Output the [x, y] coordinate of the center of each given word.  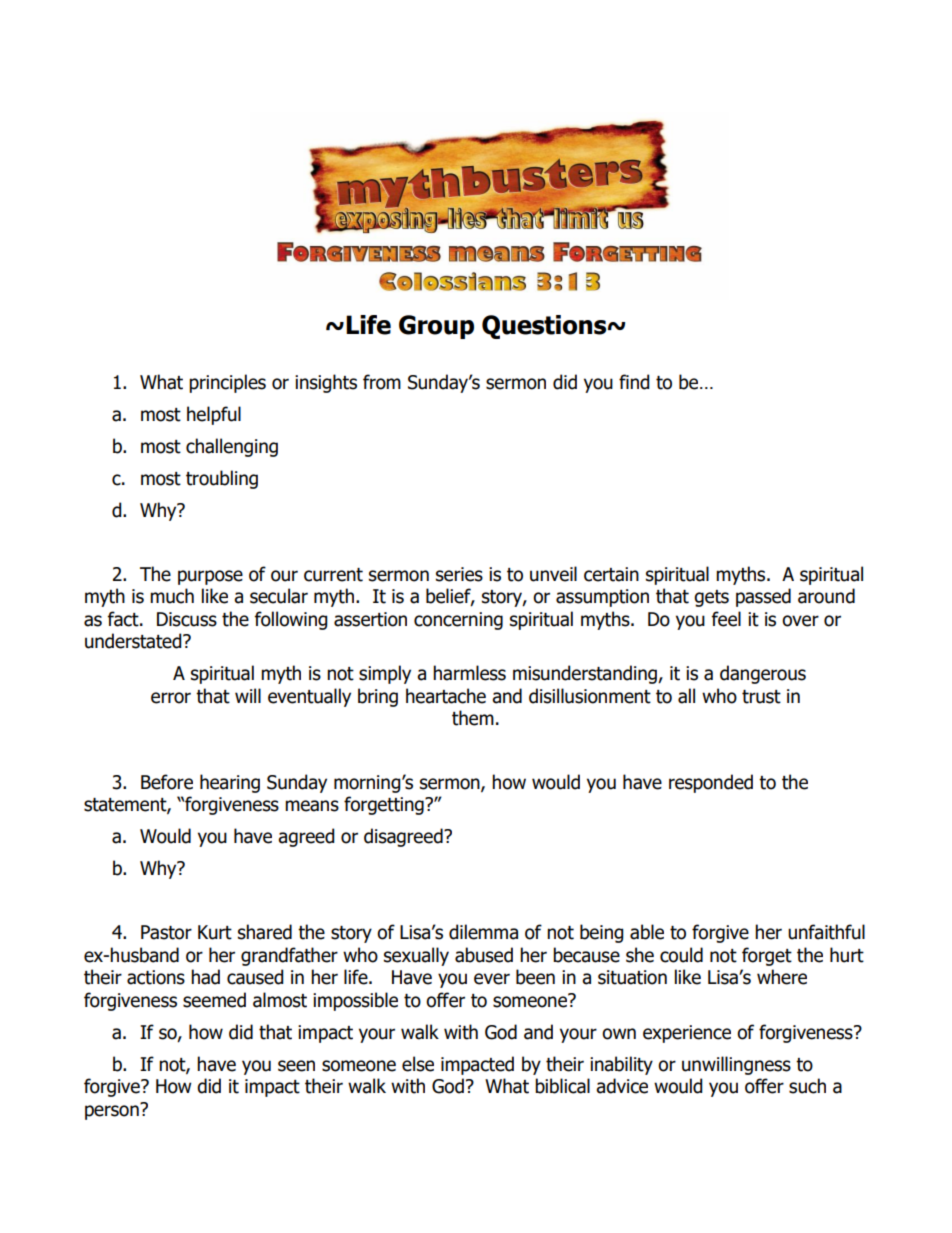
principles [227, 383]
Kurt [215, 932]
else [418, 1064]
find [634, 382]
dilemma [483, 932]
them [473, 718]
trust [761, 697]
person [113, 1111]
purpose [210, 577]
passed [763, 597]
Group [436, 327]
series [459, 574]
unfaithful [826, 932]
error [171, 698]
